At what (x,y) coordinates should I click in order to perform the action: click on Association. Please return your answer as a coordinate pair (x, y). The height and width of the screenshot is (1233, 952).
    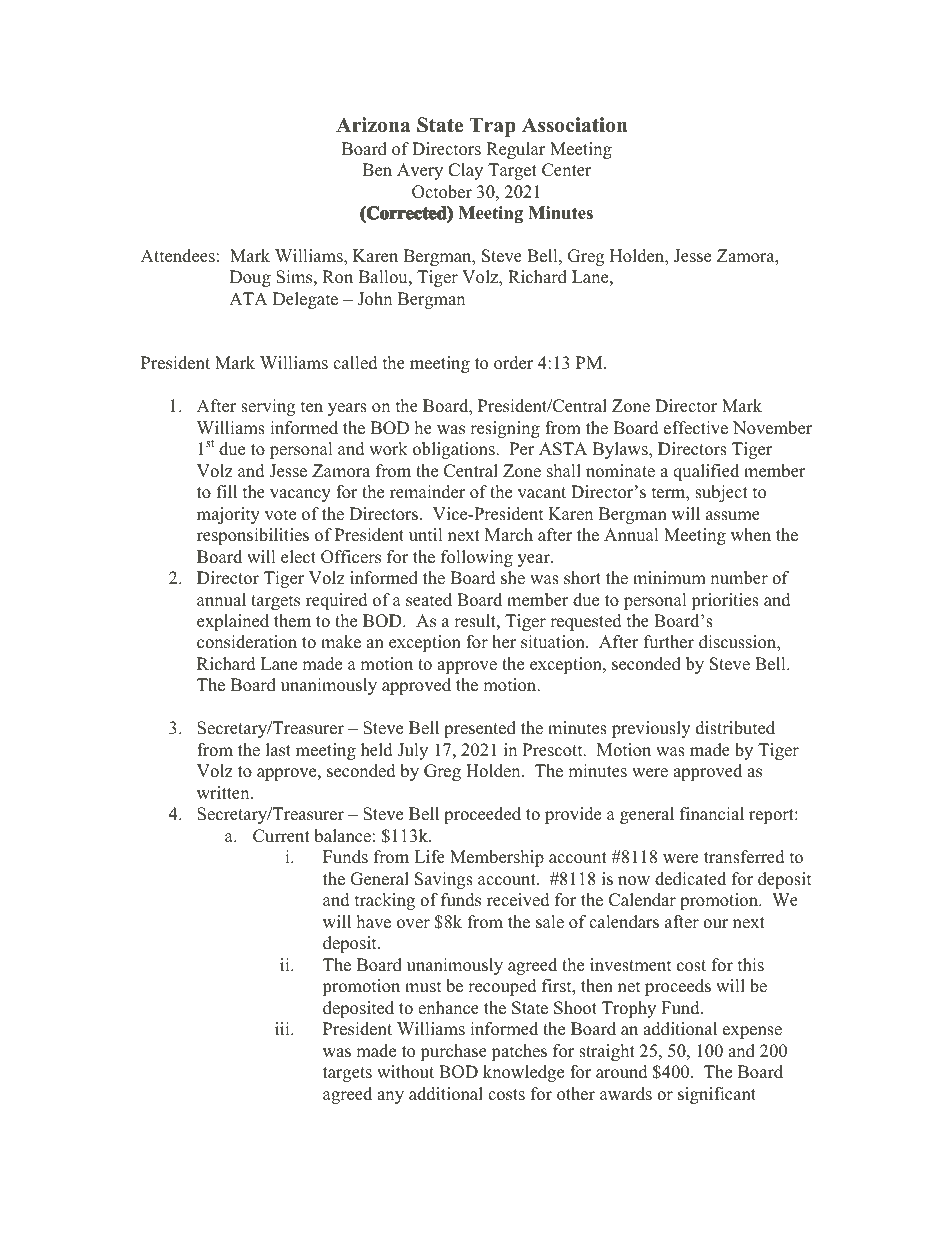
    Looking at the image, I should click on (574, 125).
